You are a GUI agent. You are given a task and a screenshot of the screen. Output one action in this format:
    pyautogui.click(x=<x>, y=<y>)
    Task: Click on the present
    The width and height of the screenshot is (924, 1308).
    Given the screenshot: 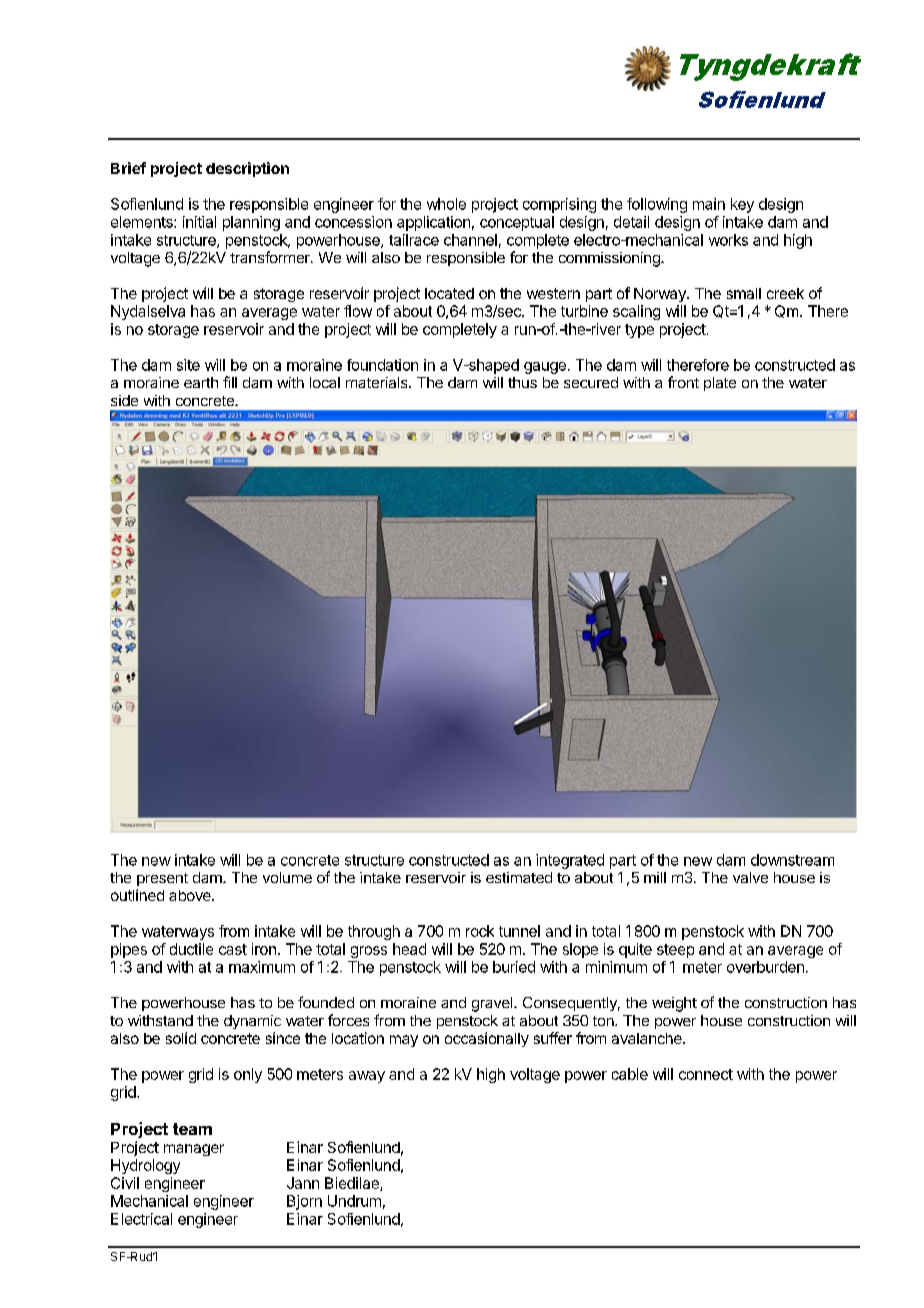 What is the action you would take?
    pyautogui.click(x=162, y=879)
